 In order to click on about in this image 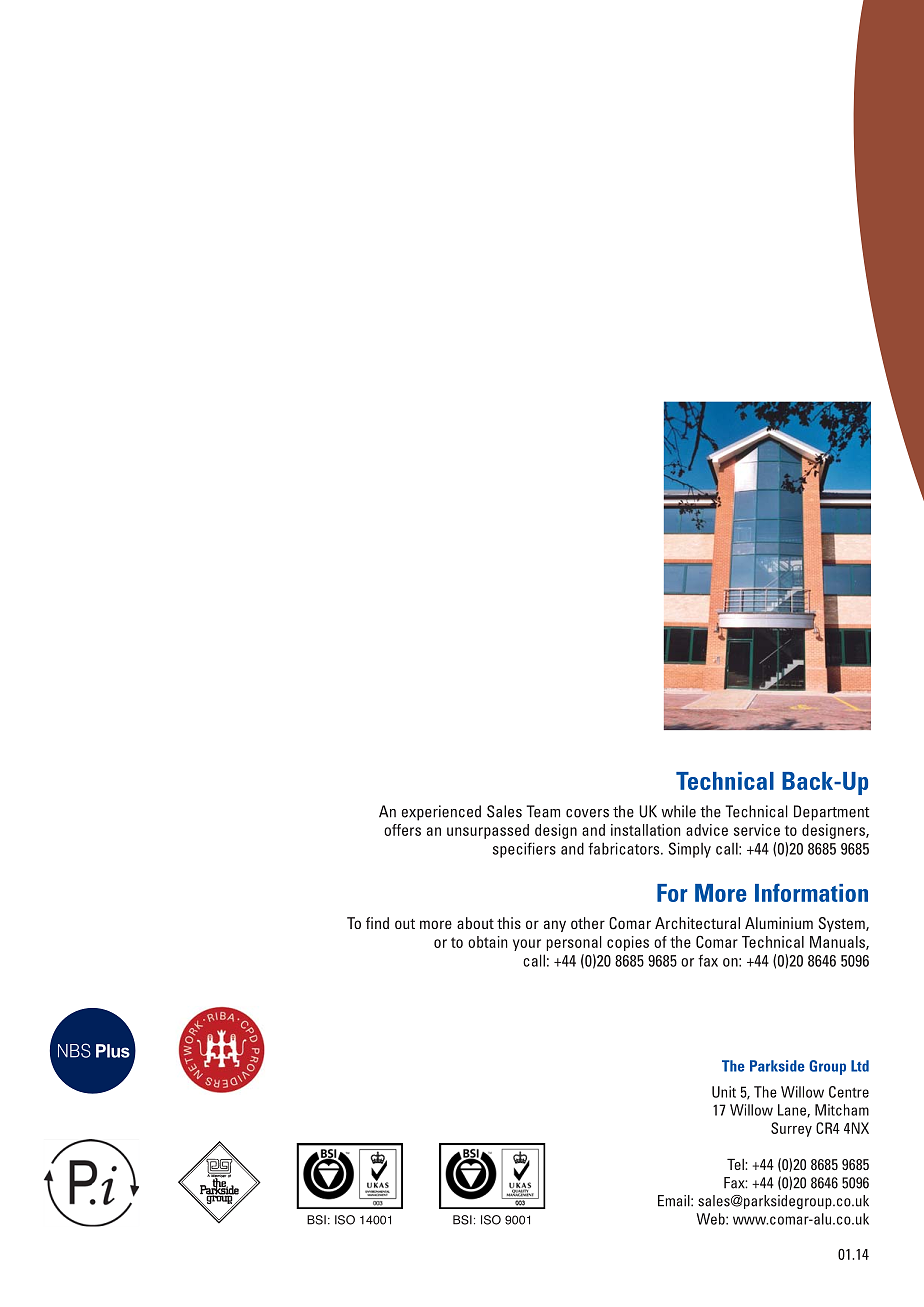, I will do `click(475, 923)`.
